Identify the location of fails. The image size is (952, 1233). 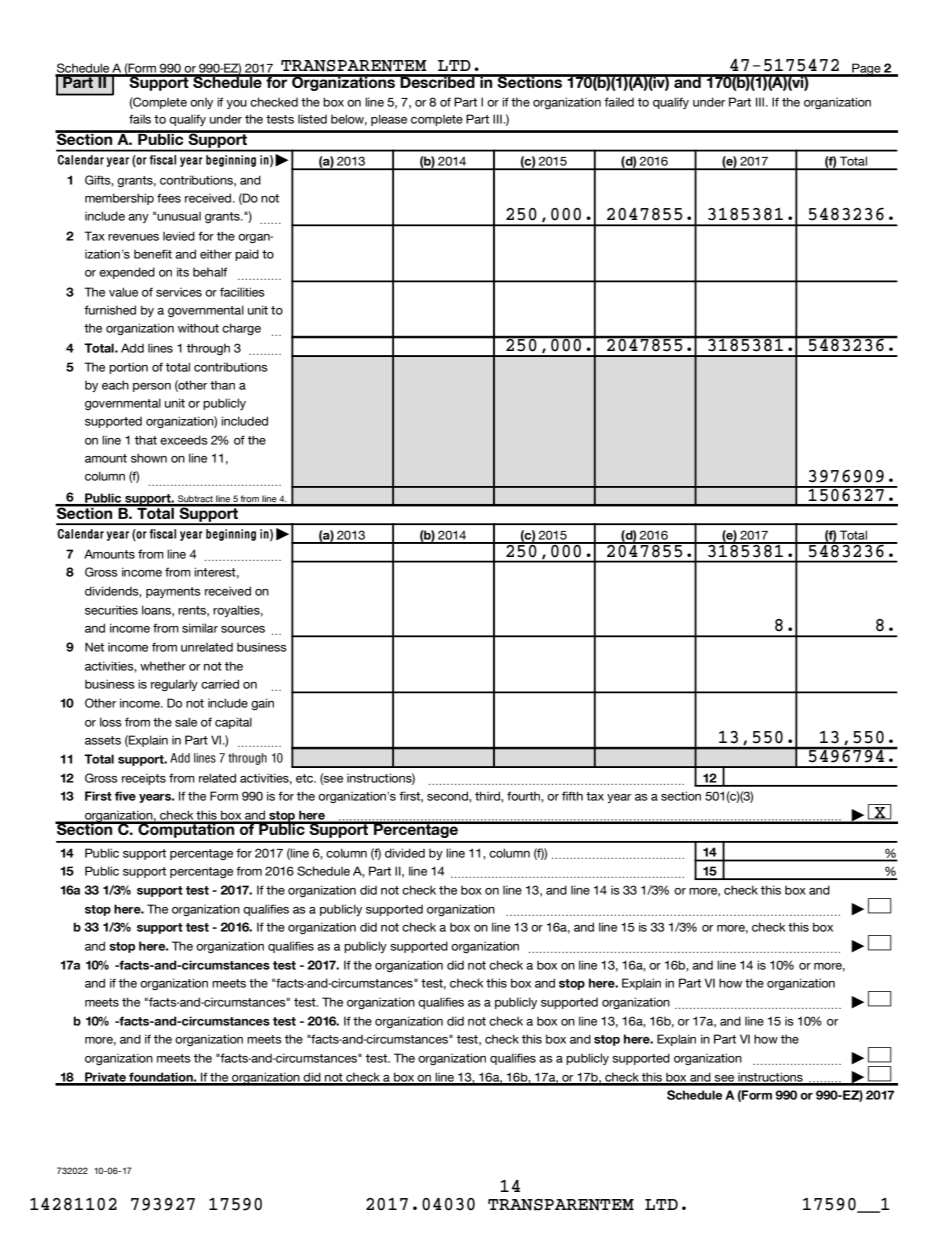
(140, 119).
